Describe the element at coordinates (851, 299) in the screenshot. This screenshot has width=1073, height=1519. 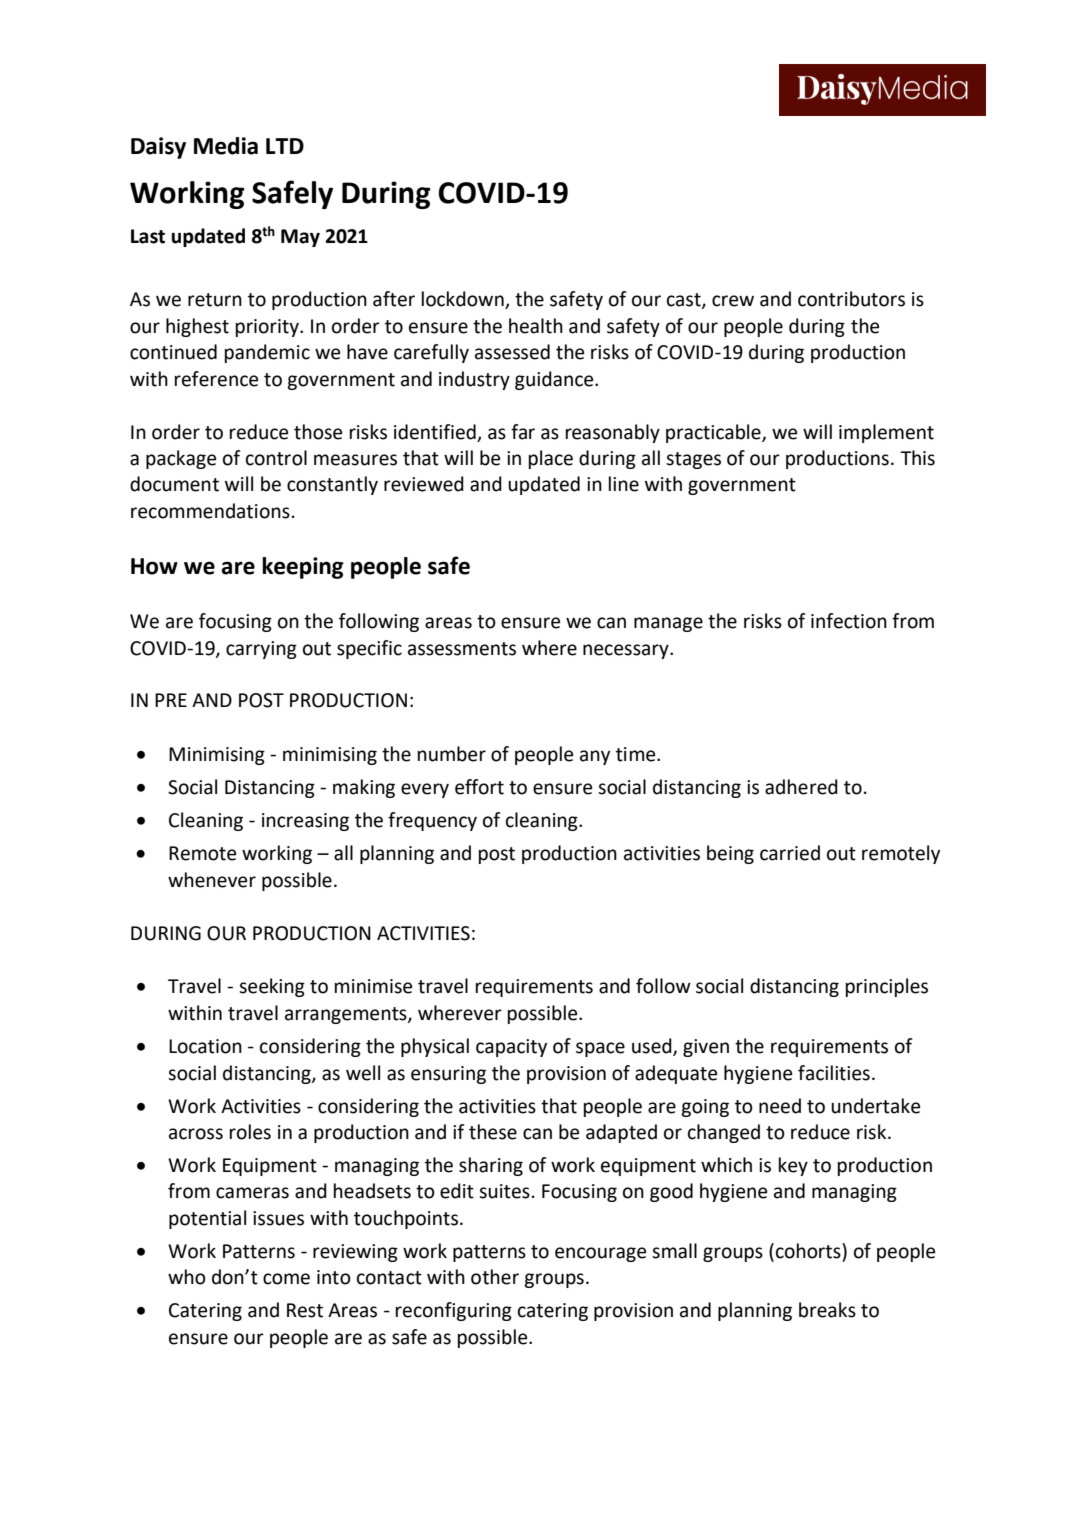
I see `contributors` at that location.
